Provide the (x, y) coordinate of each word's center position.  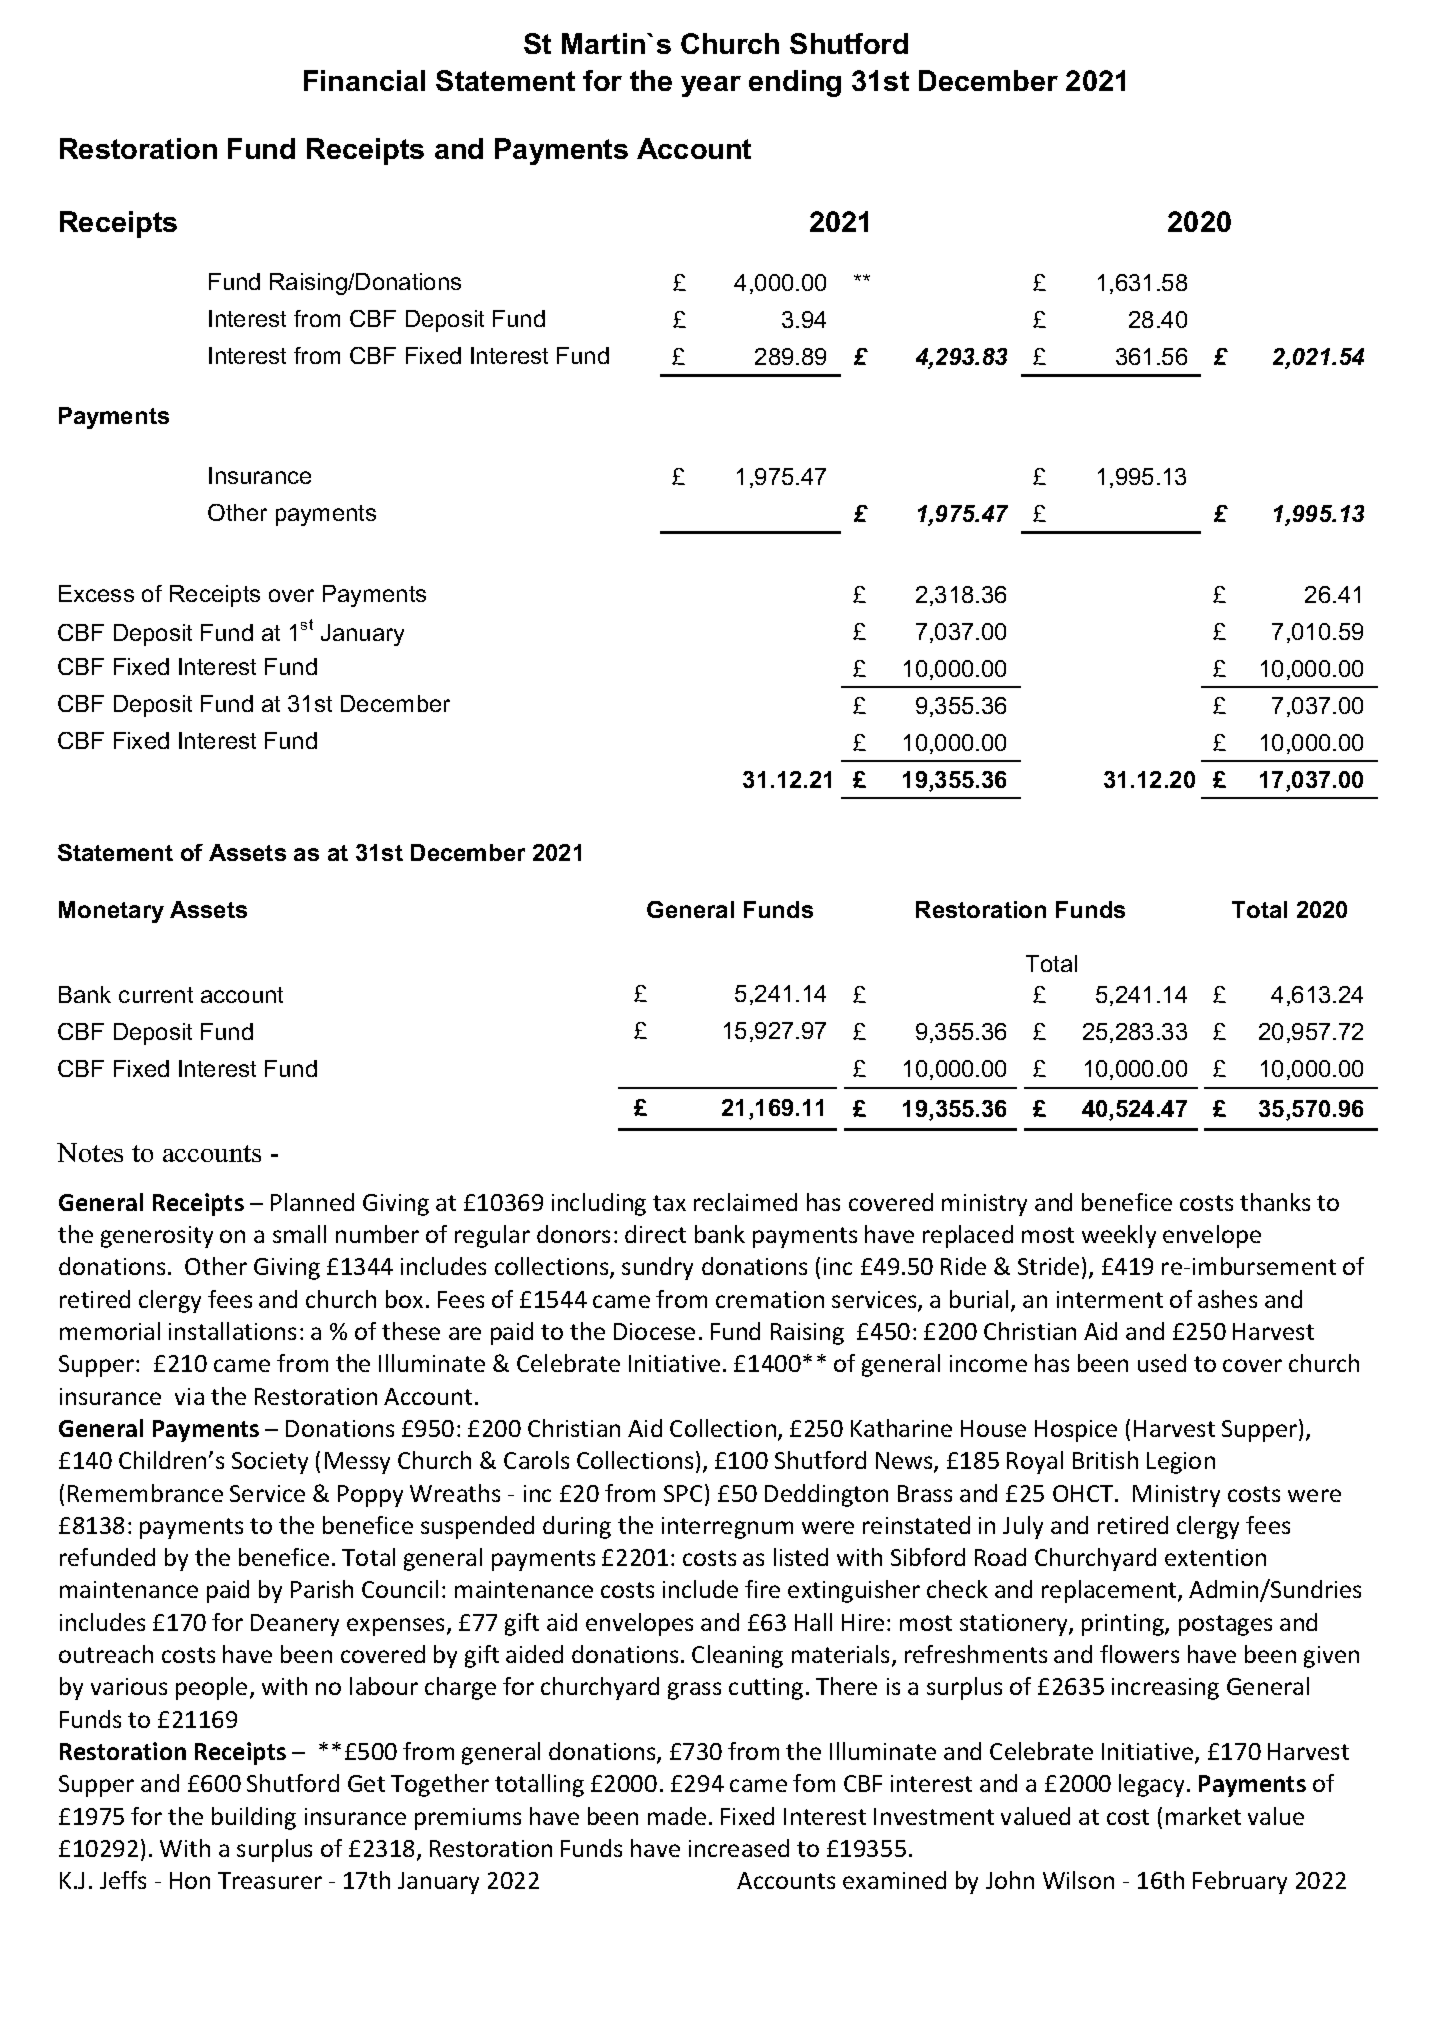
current (156, 995)
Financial (364, 80)
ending (795, 83)
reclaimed (745, 1202)
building (254, 1818)
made (677, 1816)
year (711, 86)
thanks (1275, 1202)
